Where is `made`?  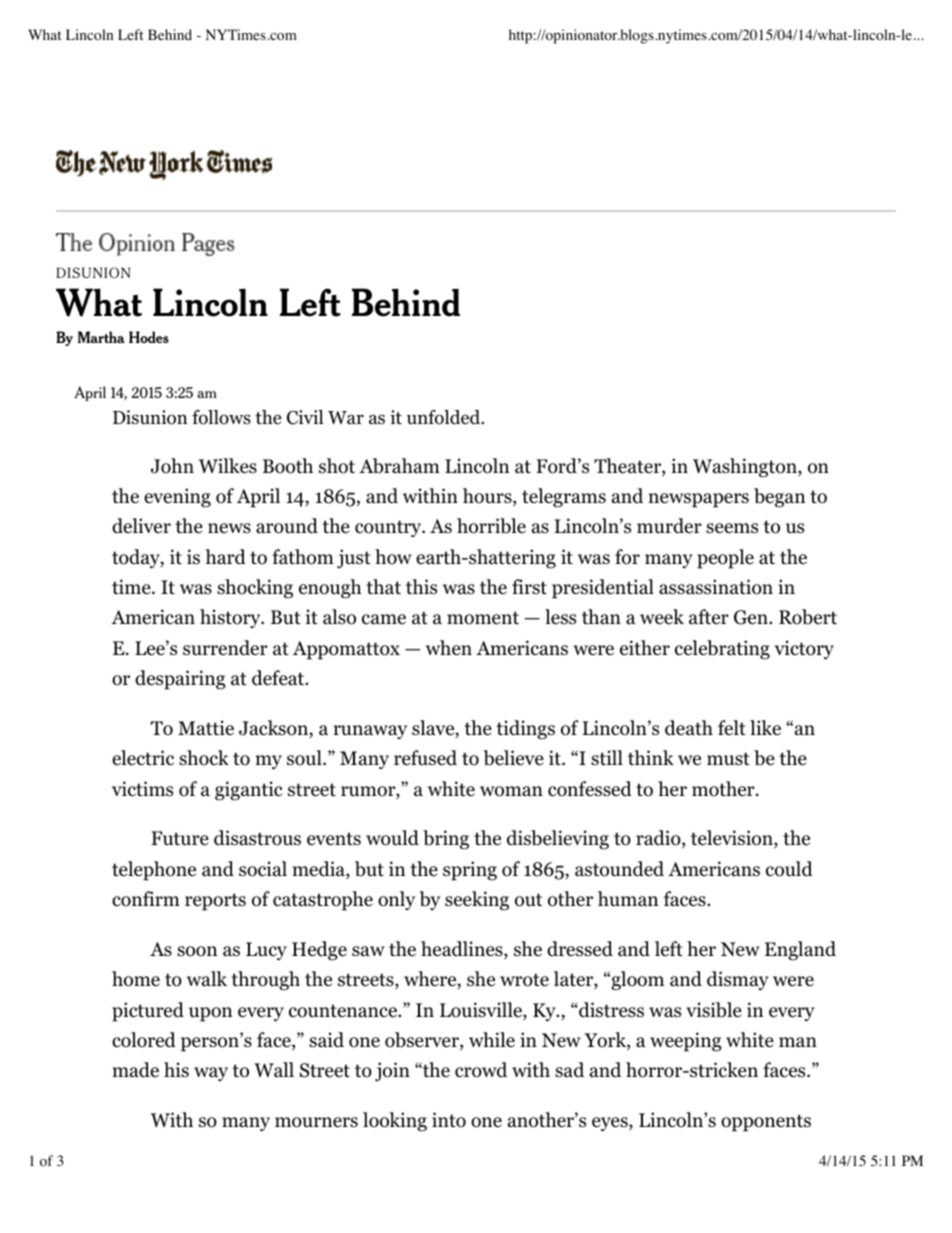
made is located at coordinates (135, 1070).
